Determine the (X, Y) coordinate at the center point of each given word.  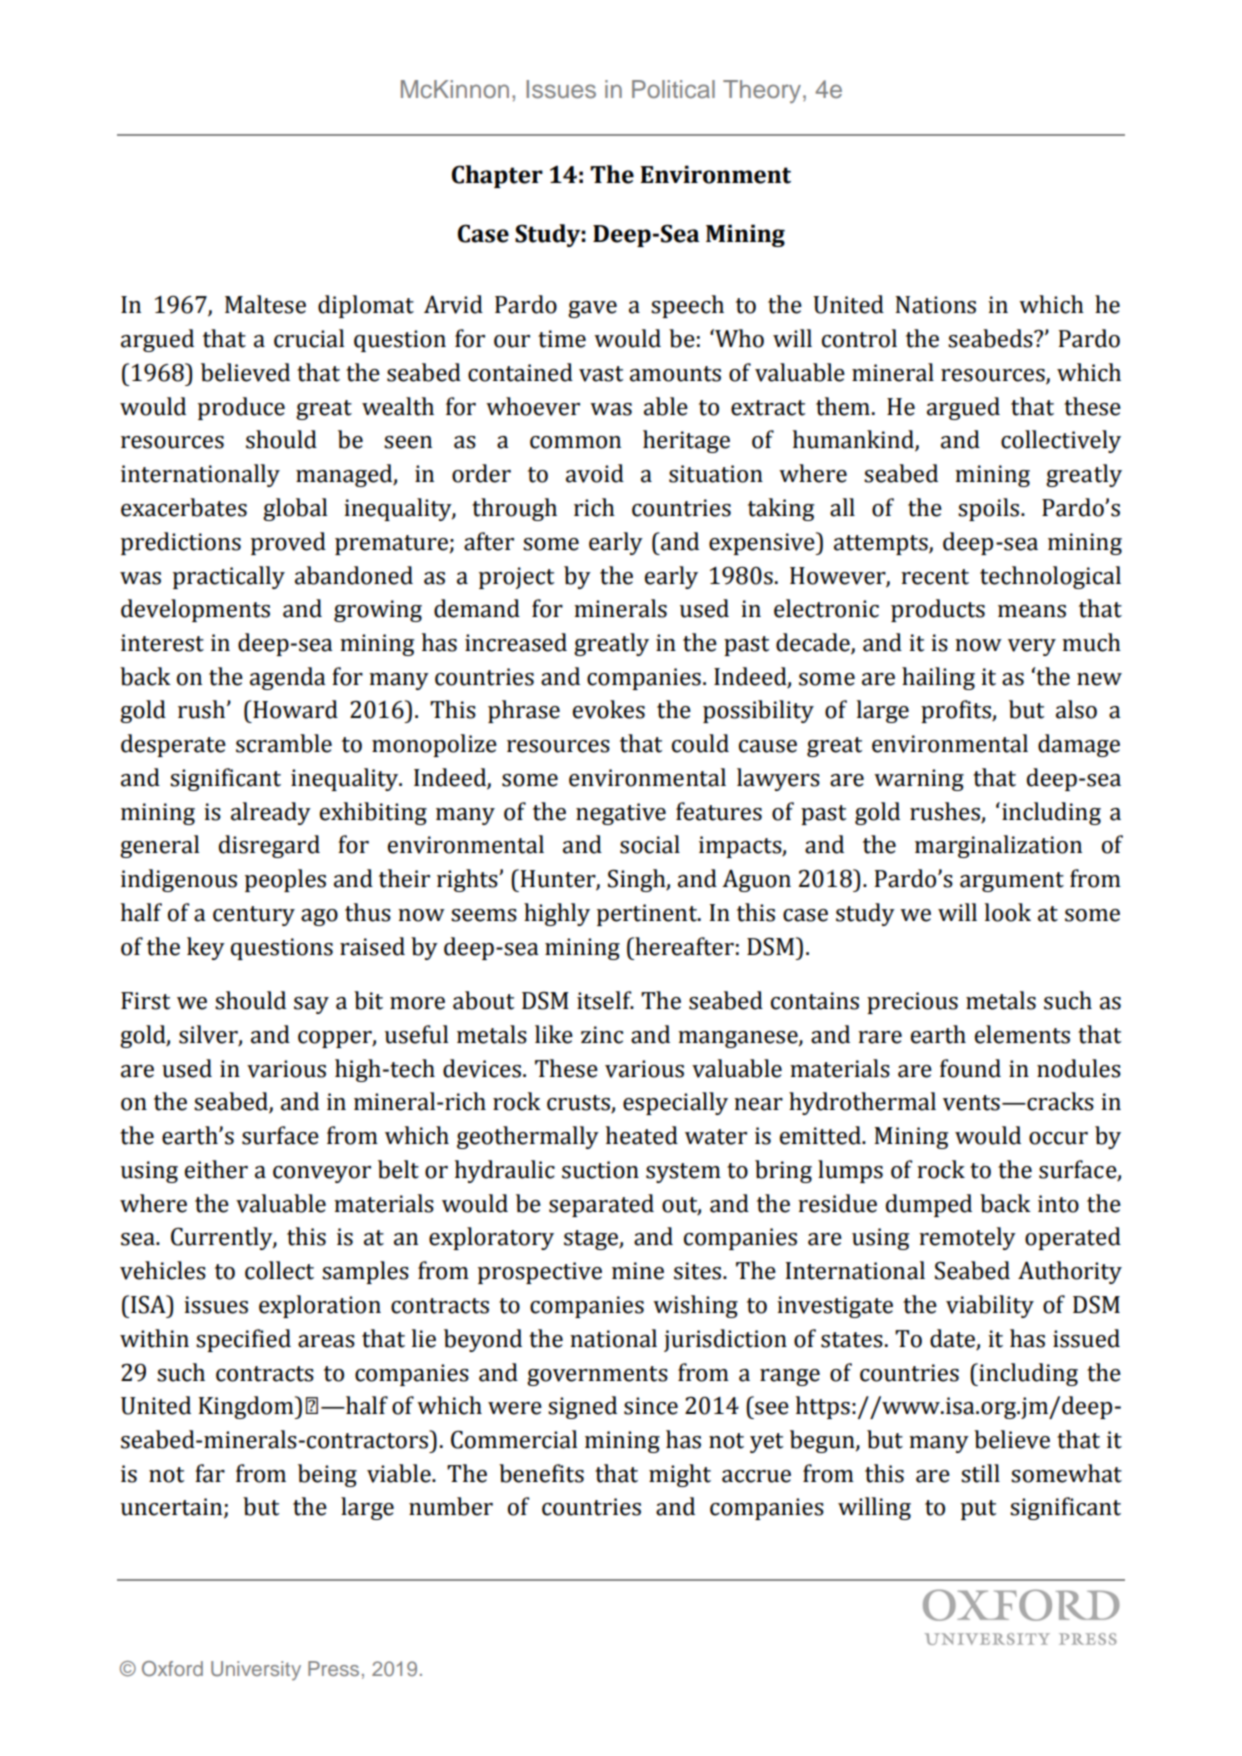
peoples (285, 880)
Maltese (265, 304)
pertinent (648, 915)
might (680, 1475)
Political (673, 89)
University (256, 1671)
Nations (935, 305)
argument (1012, 882)
